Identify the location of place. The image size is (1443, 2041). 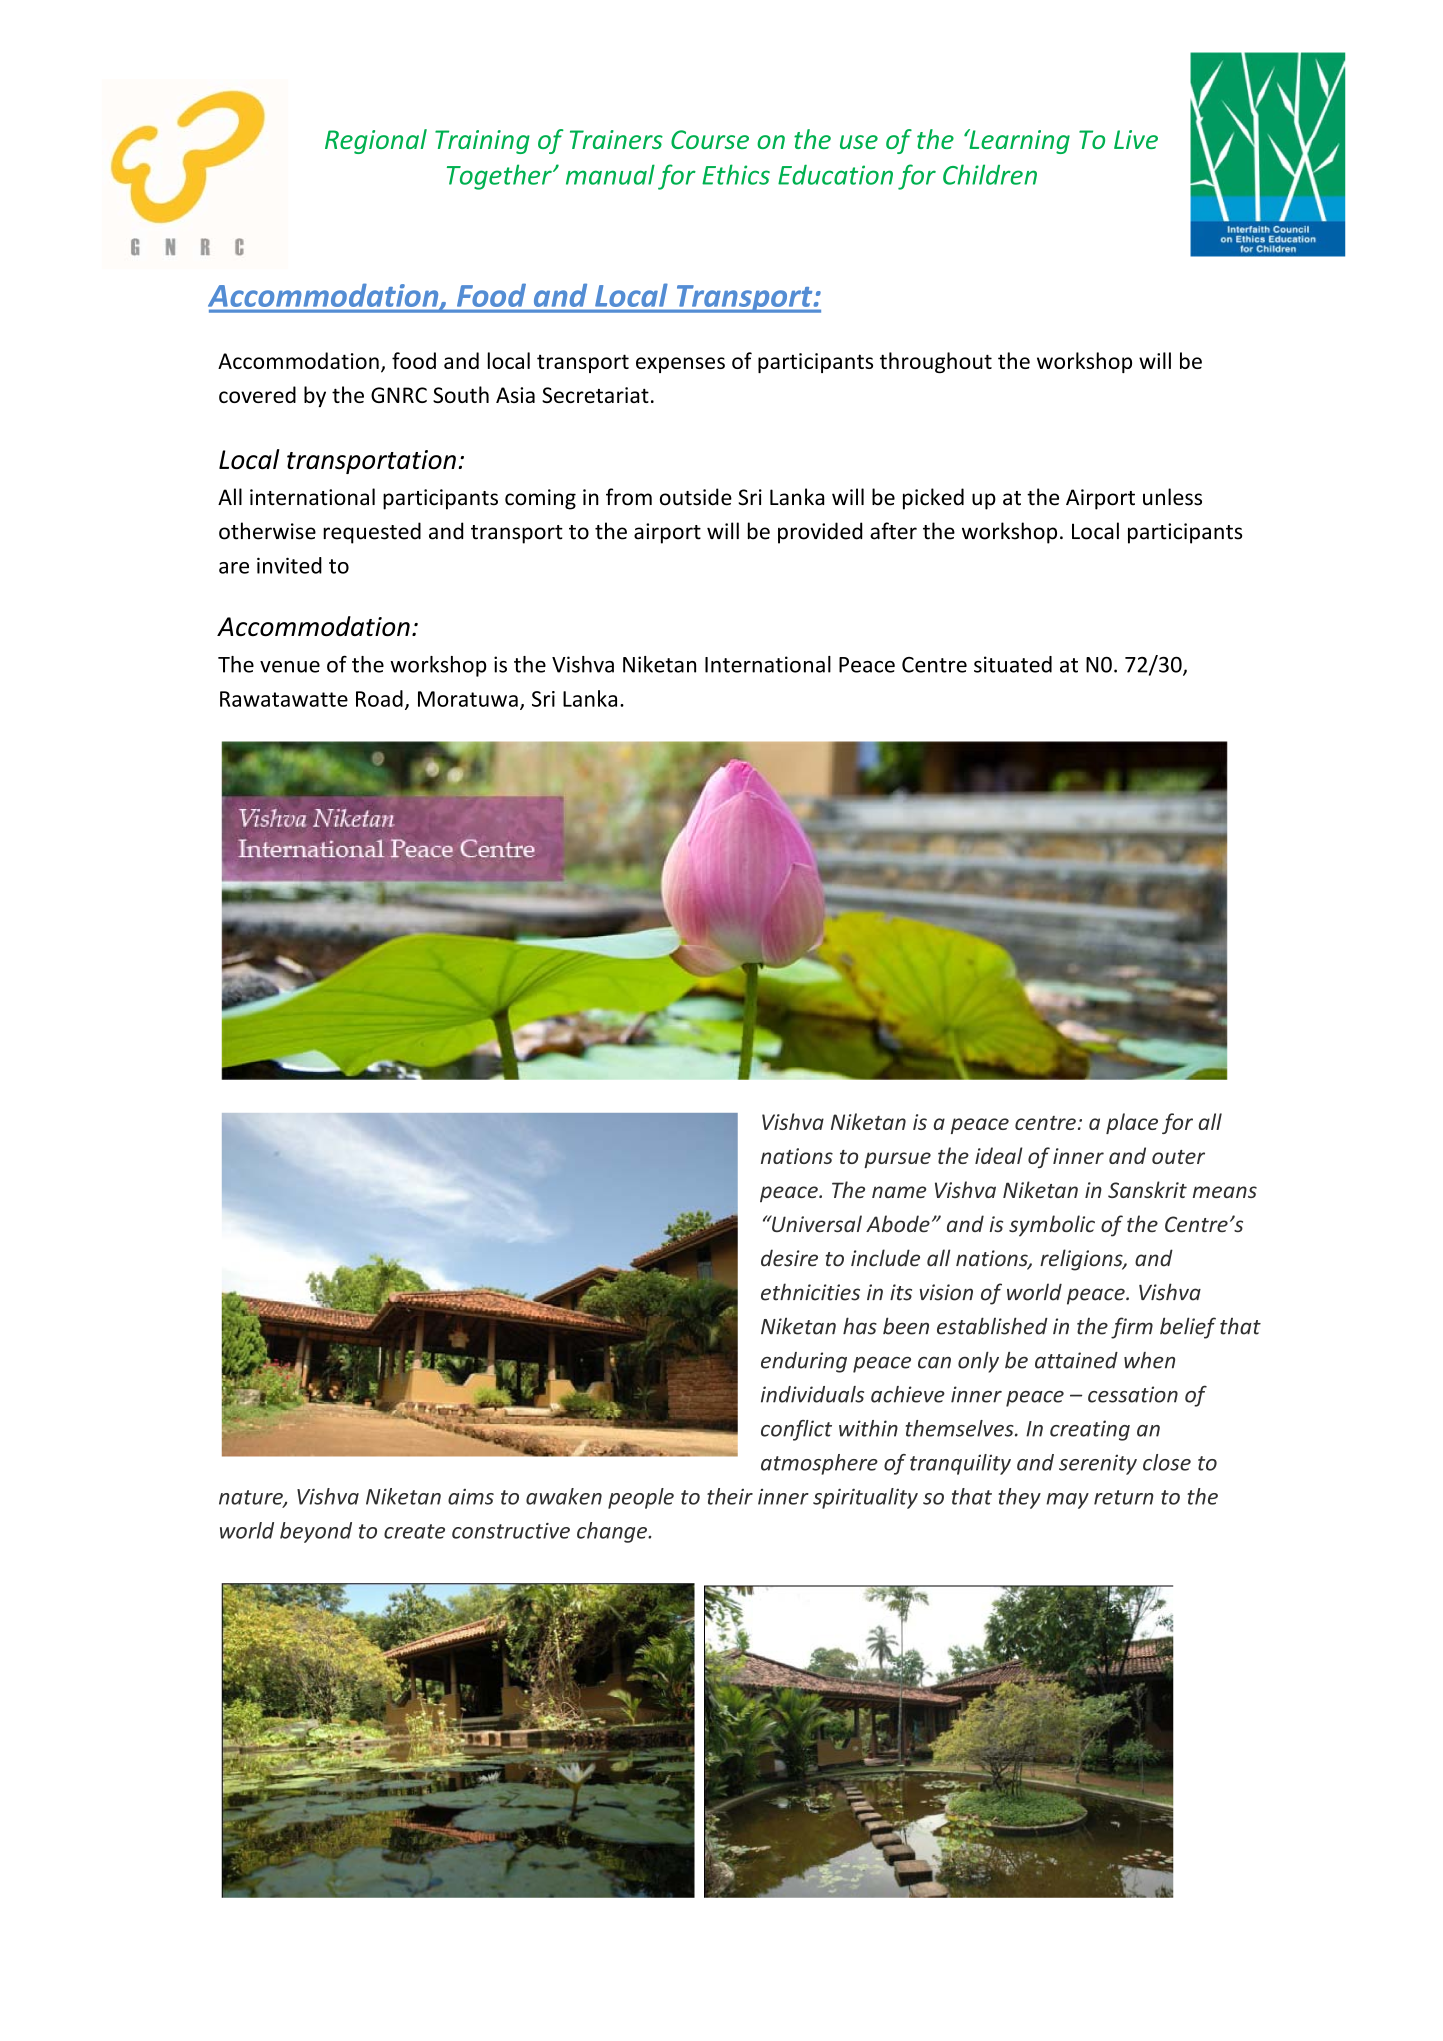
(1132, 1123).
